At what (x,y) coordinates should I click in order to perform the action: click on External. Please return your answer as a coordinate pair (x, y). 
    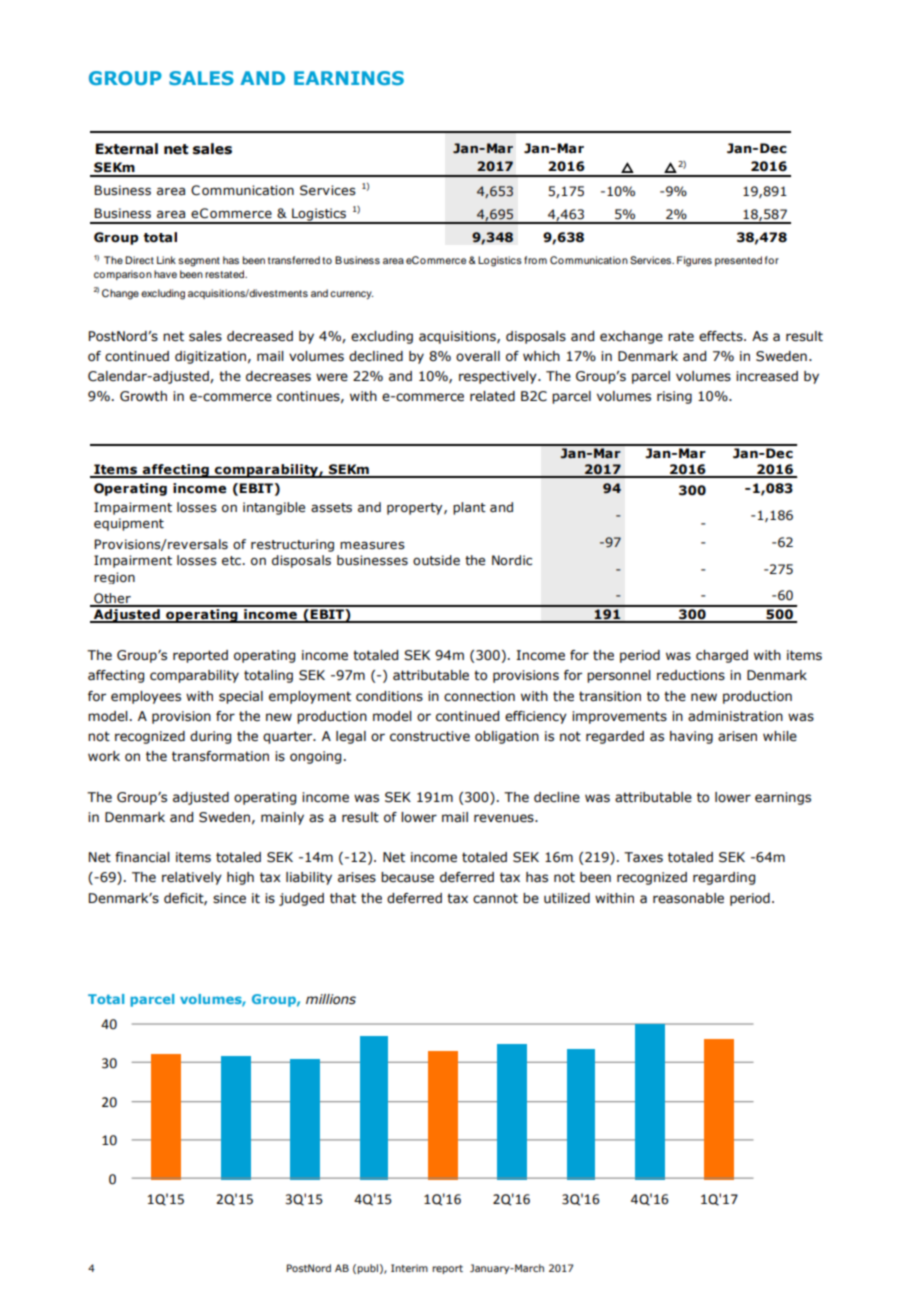
    Looking at the image, I should click on (127, 149).
